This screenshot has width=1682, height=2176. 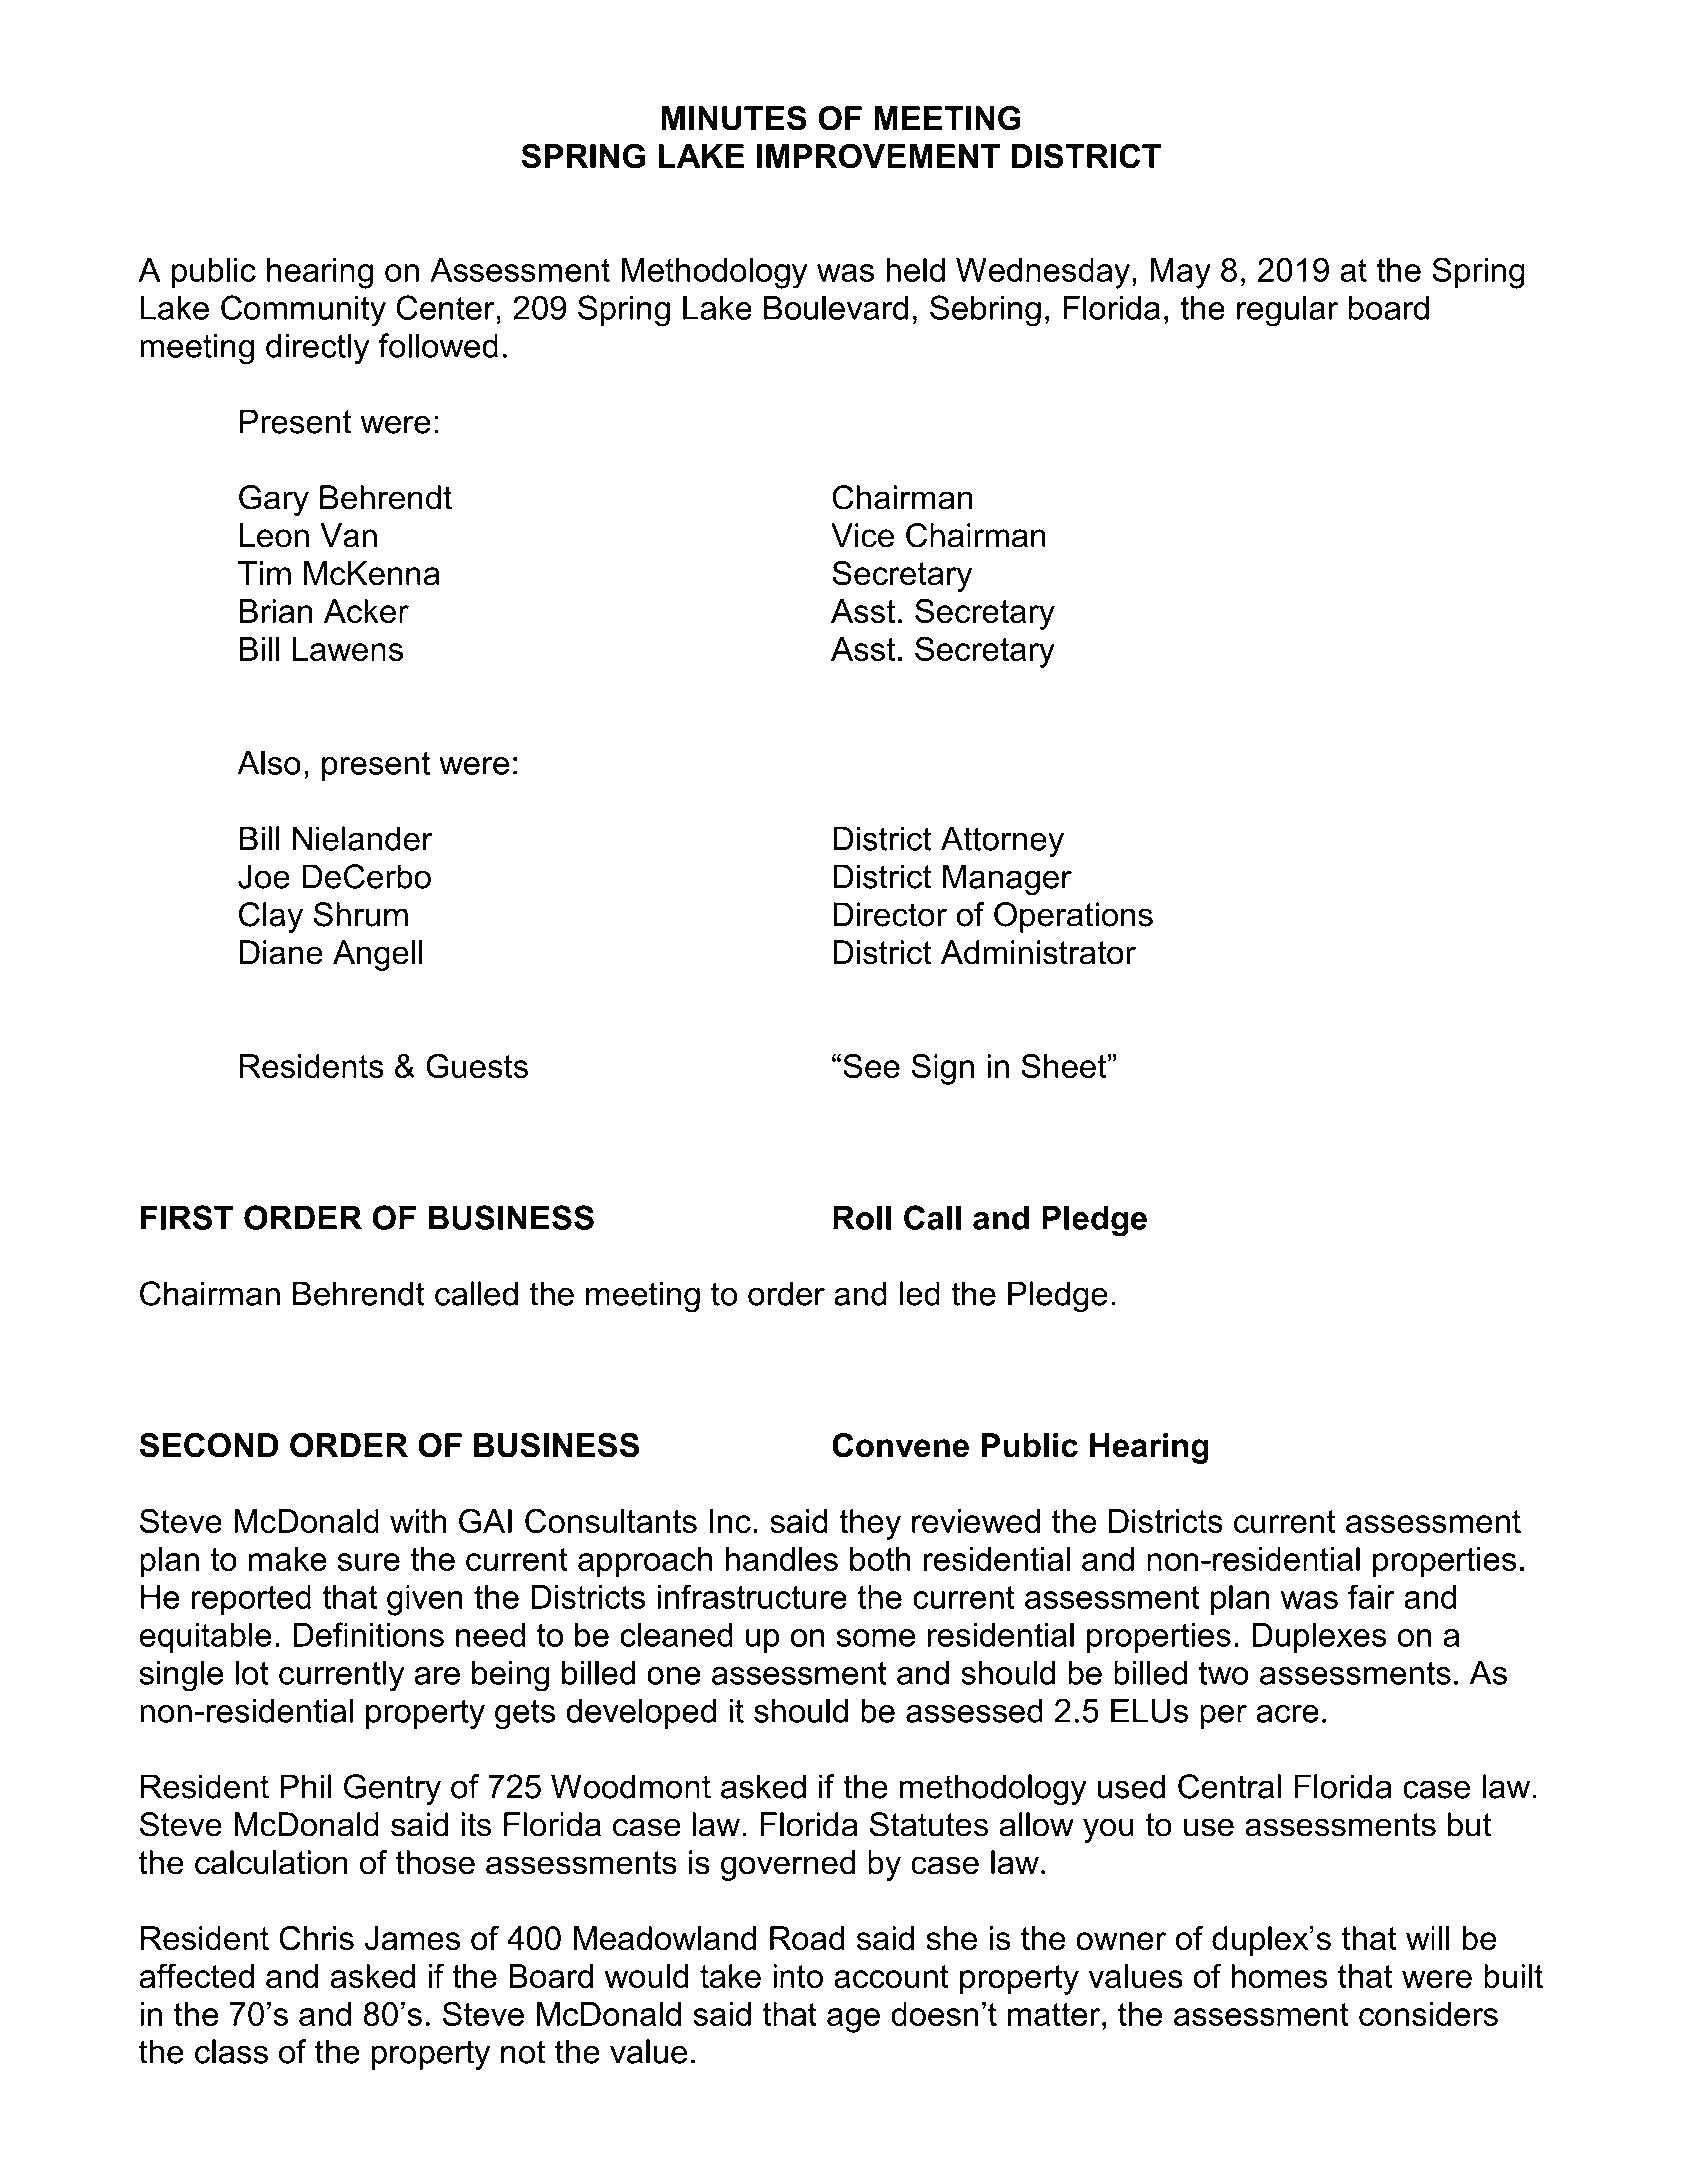 I want to click on fair, so click(x=1371, y=1596).
